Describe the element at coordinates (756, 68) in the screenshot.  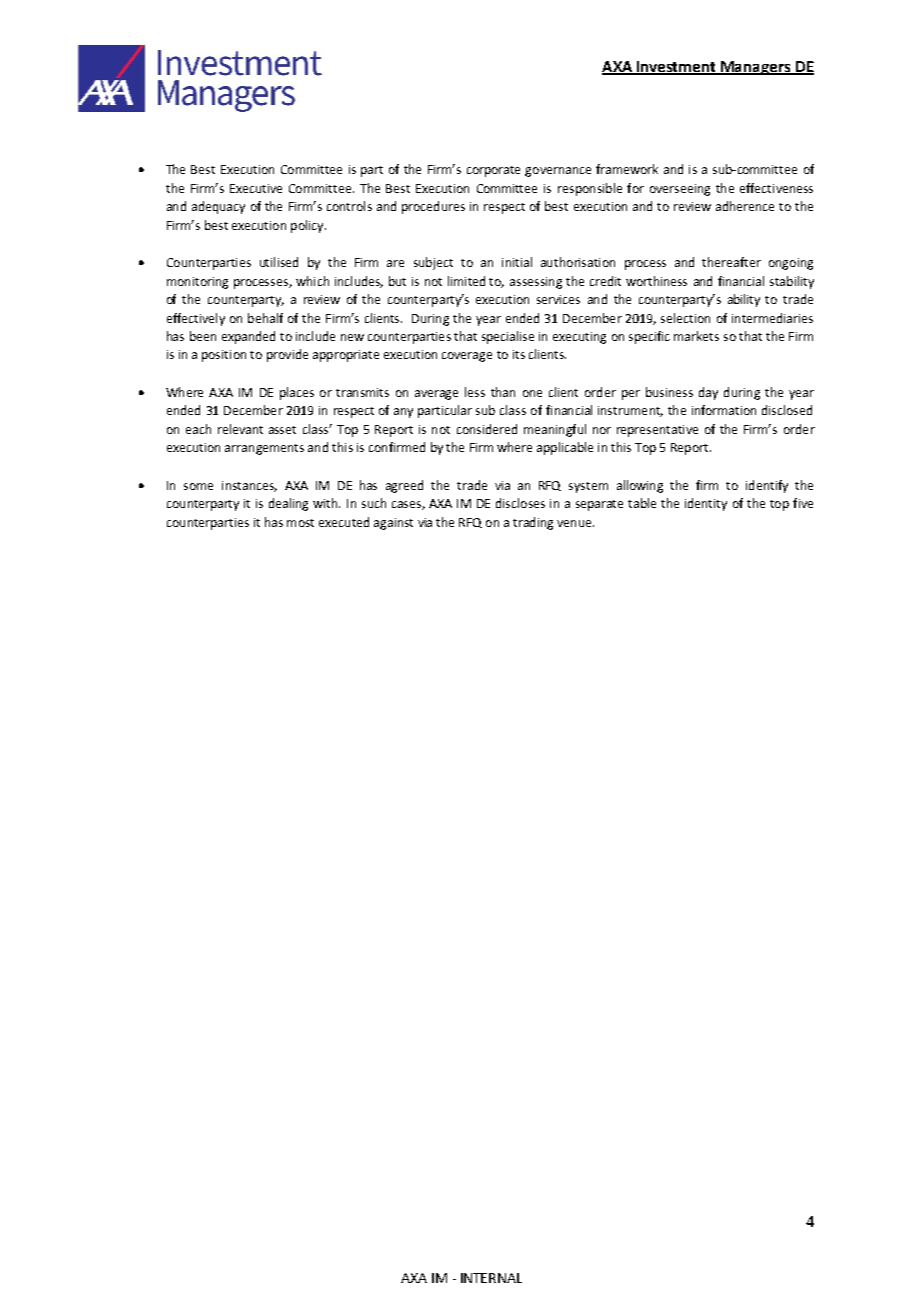
I see `Managers` at that location.
